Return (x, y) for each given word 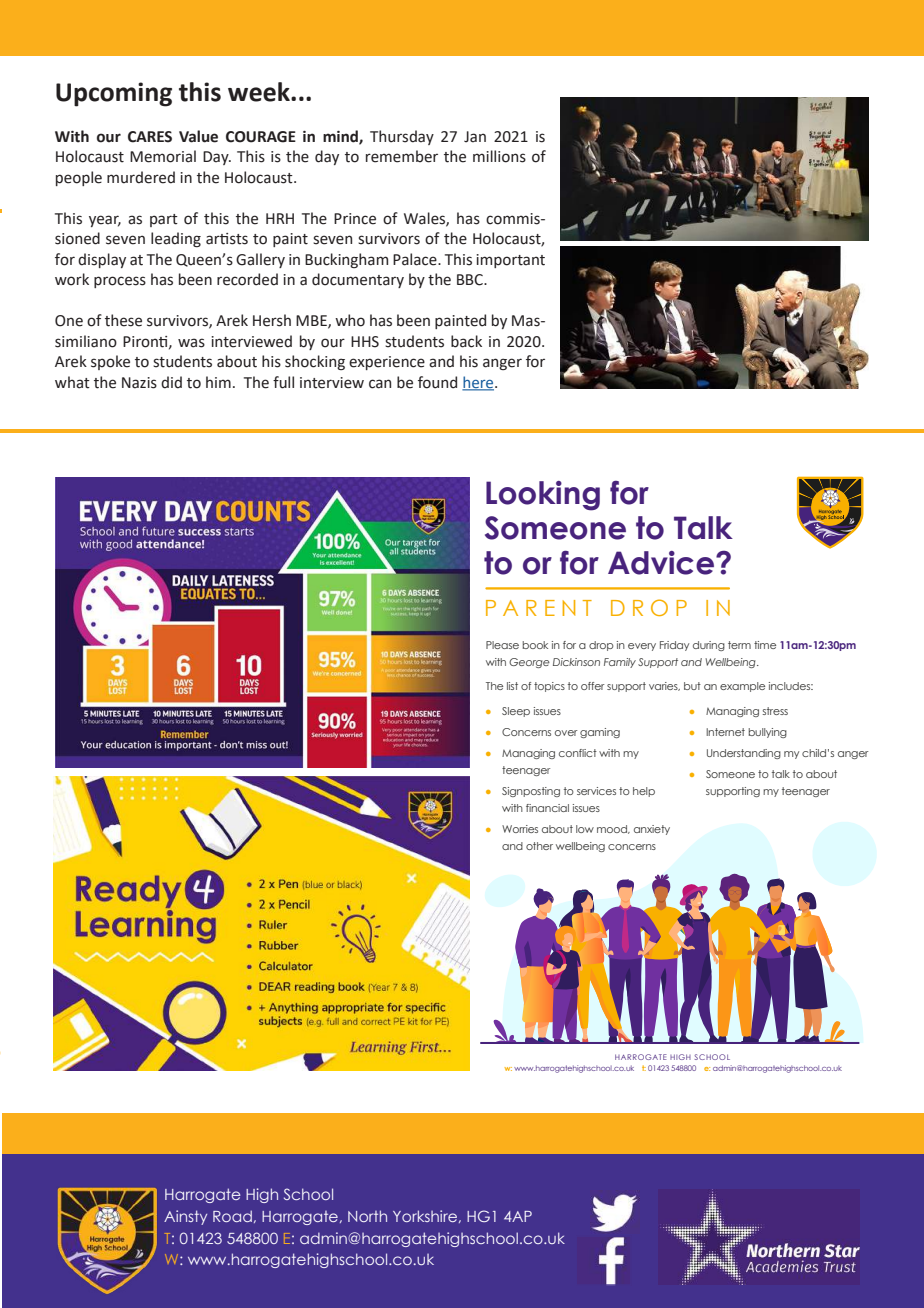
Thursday (402, 137)
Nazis (139, 383)
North (367, 1216)
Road (232, 1216)
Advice (661, 563)
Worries (520, 829)
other (539, 846)
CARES (150, 137)
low (585, 829)
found (437, 382)
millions (499, 156)
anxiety (652, 830)
